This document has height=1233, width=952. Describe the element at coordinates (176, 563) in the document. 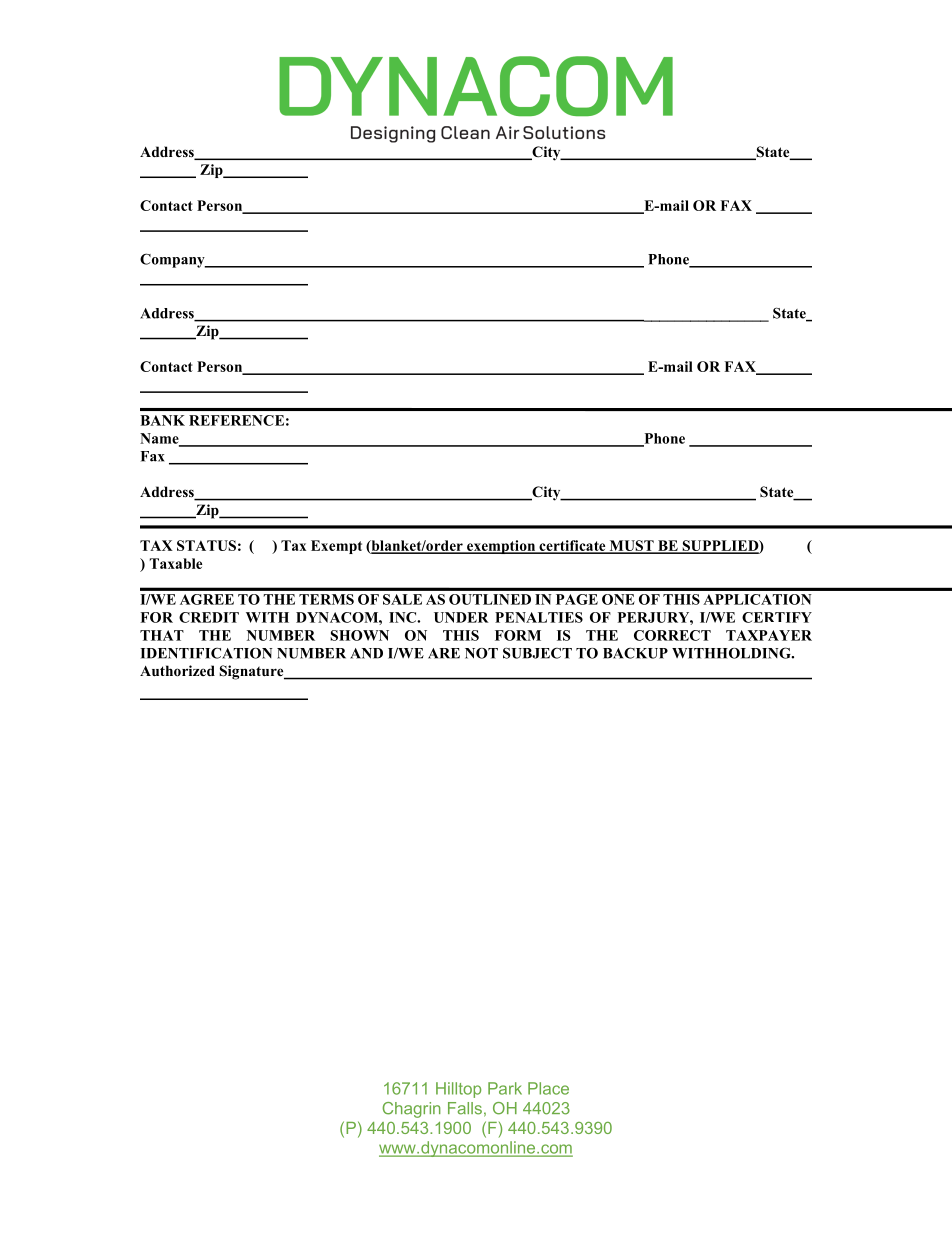

I see `Taxable` at that location.
